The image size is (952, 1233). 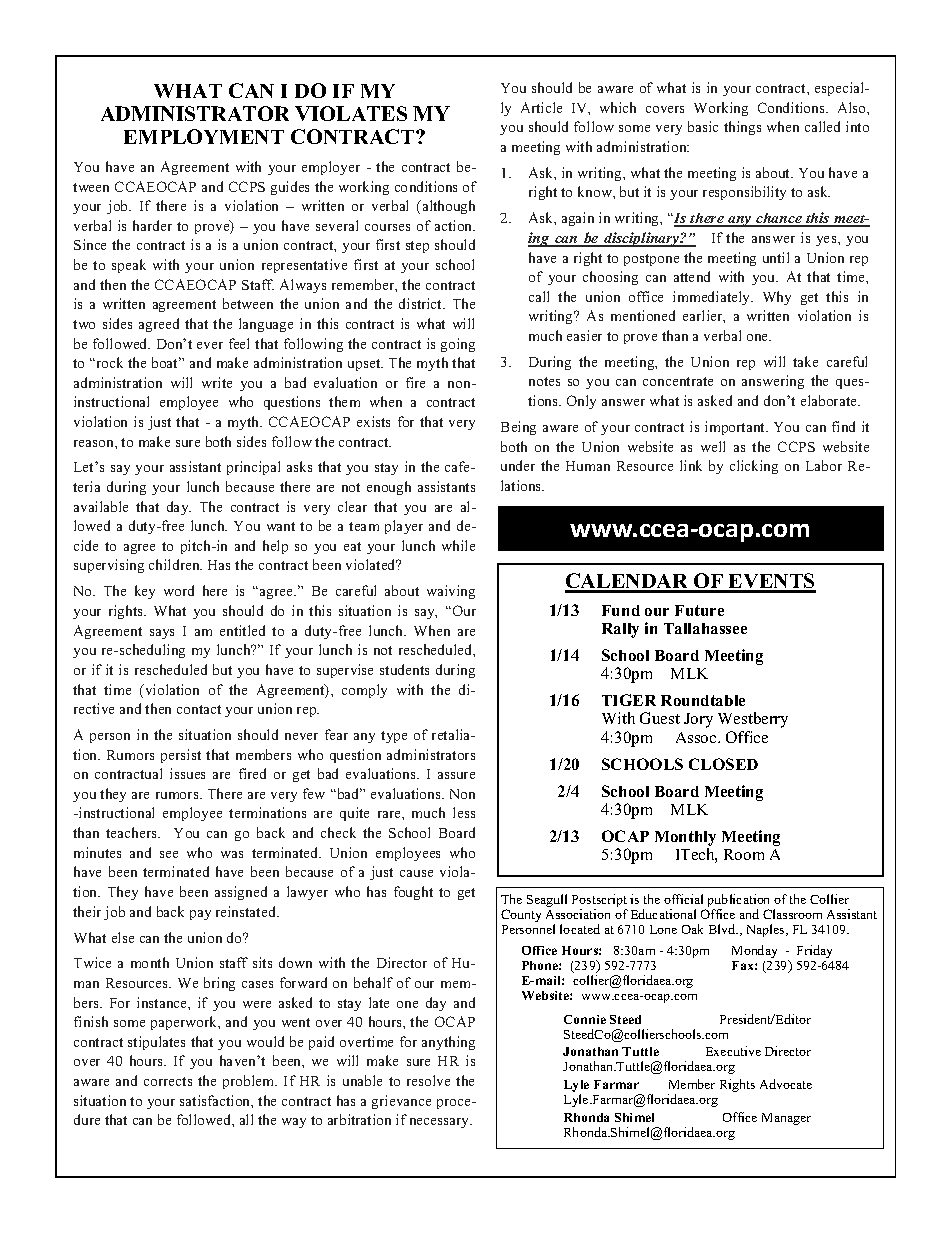 What do you see at coordinates (451, 592) in the document?
I see `waiving` at bounding box center [451, 592].
